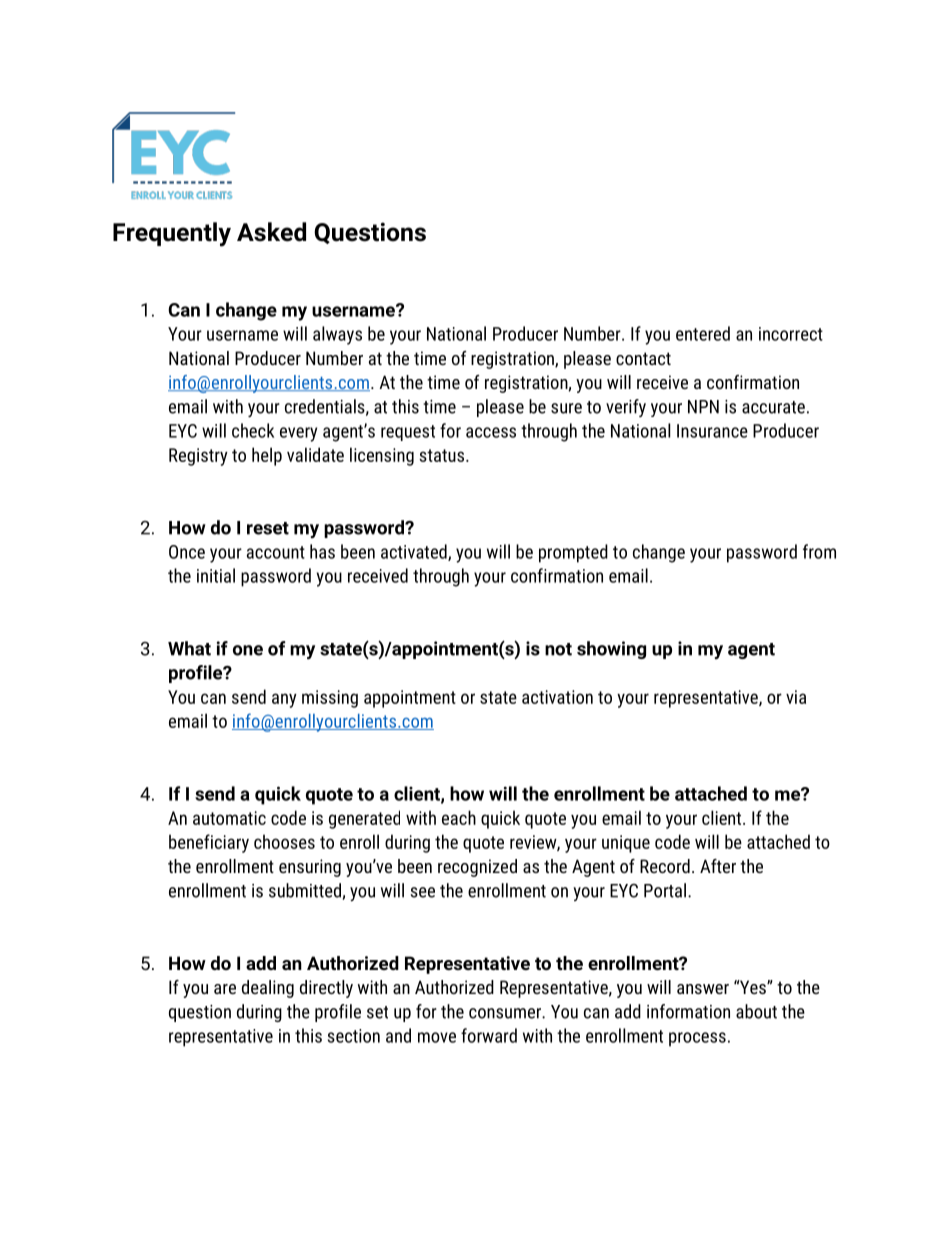  Describe the element at coordinates (459, 817) in the screenshot. I see `each` at that location.
